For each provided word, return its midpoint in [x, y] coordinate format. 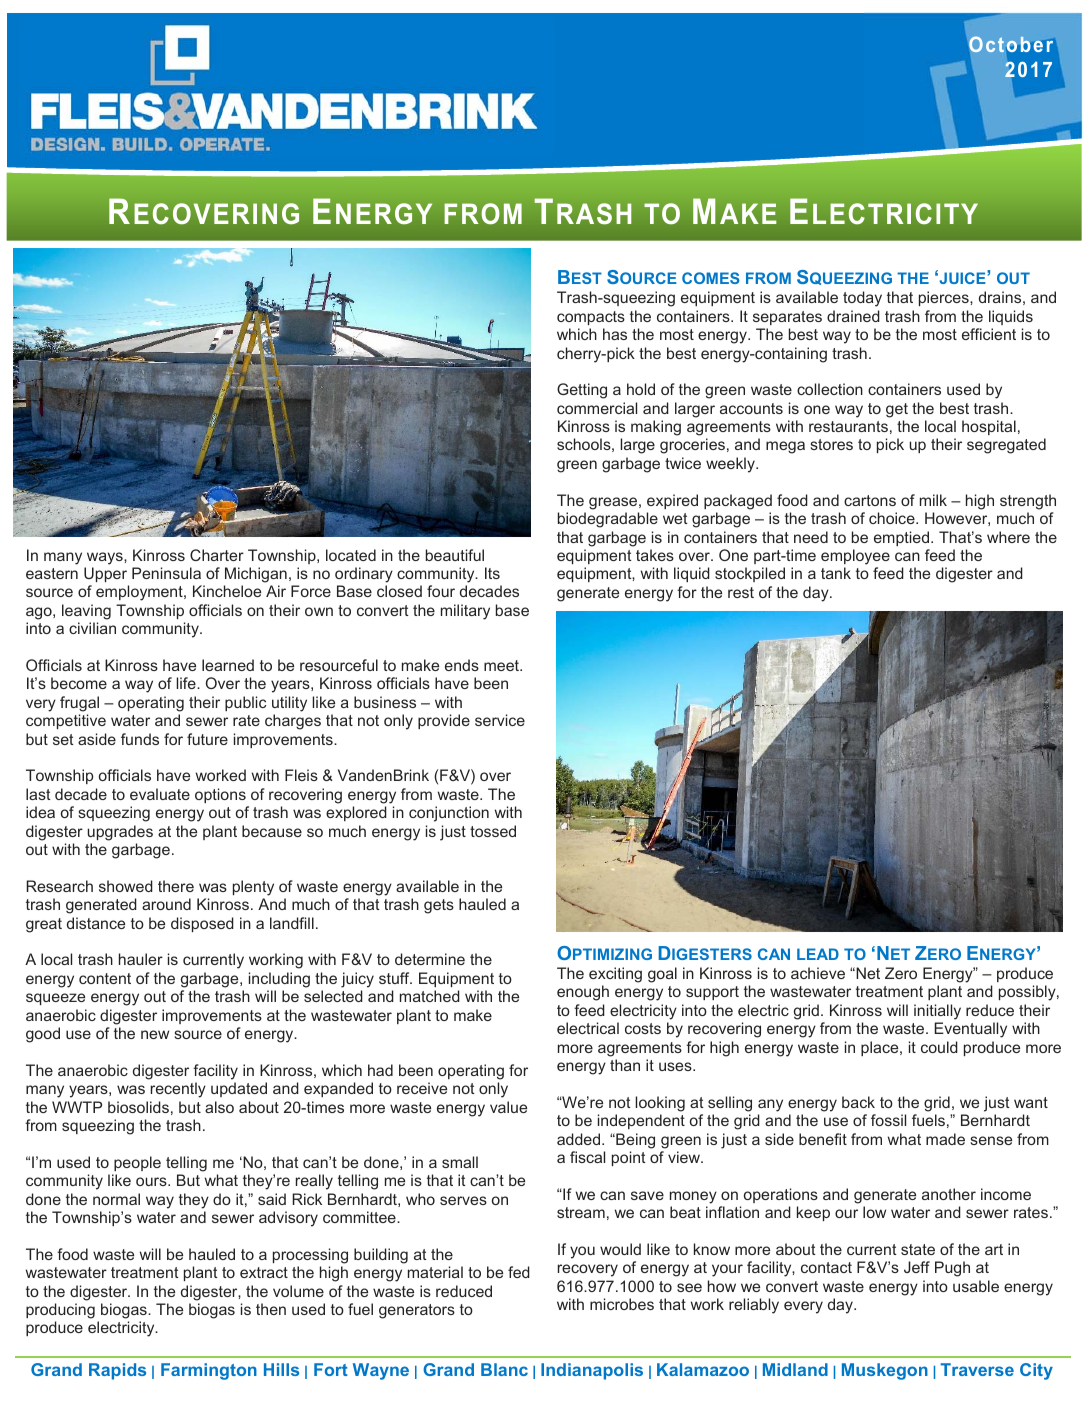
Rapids [117, 1371]
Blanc [504, 1369]
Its [492, 573]
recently [178, 1090]
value [508, 1107]
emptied [903, 538]
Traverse [977, 1369]
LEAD [818, 954]
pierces [945, 298]
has [615, 334]
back [858, 1102]
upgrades [120, 833]
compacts [591, 318]
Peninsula [166, 573]
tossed [493, 831]
